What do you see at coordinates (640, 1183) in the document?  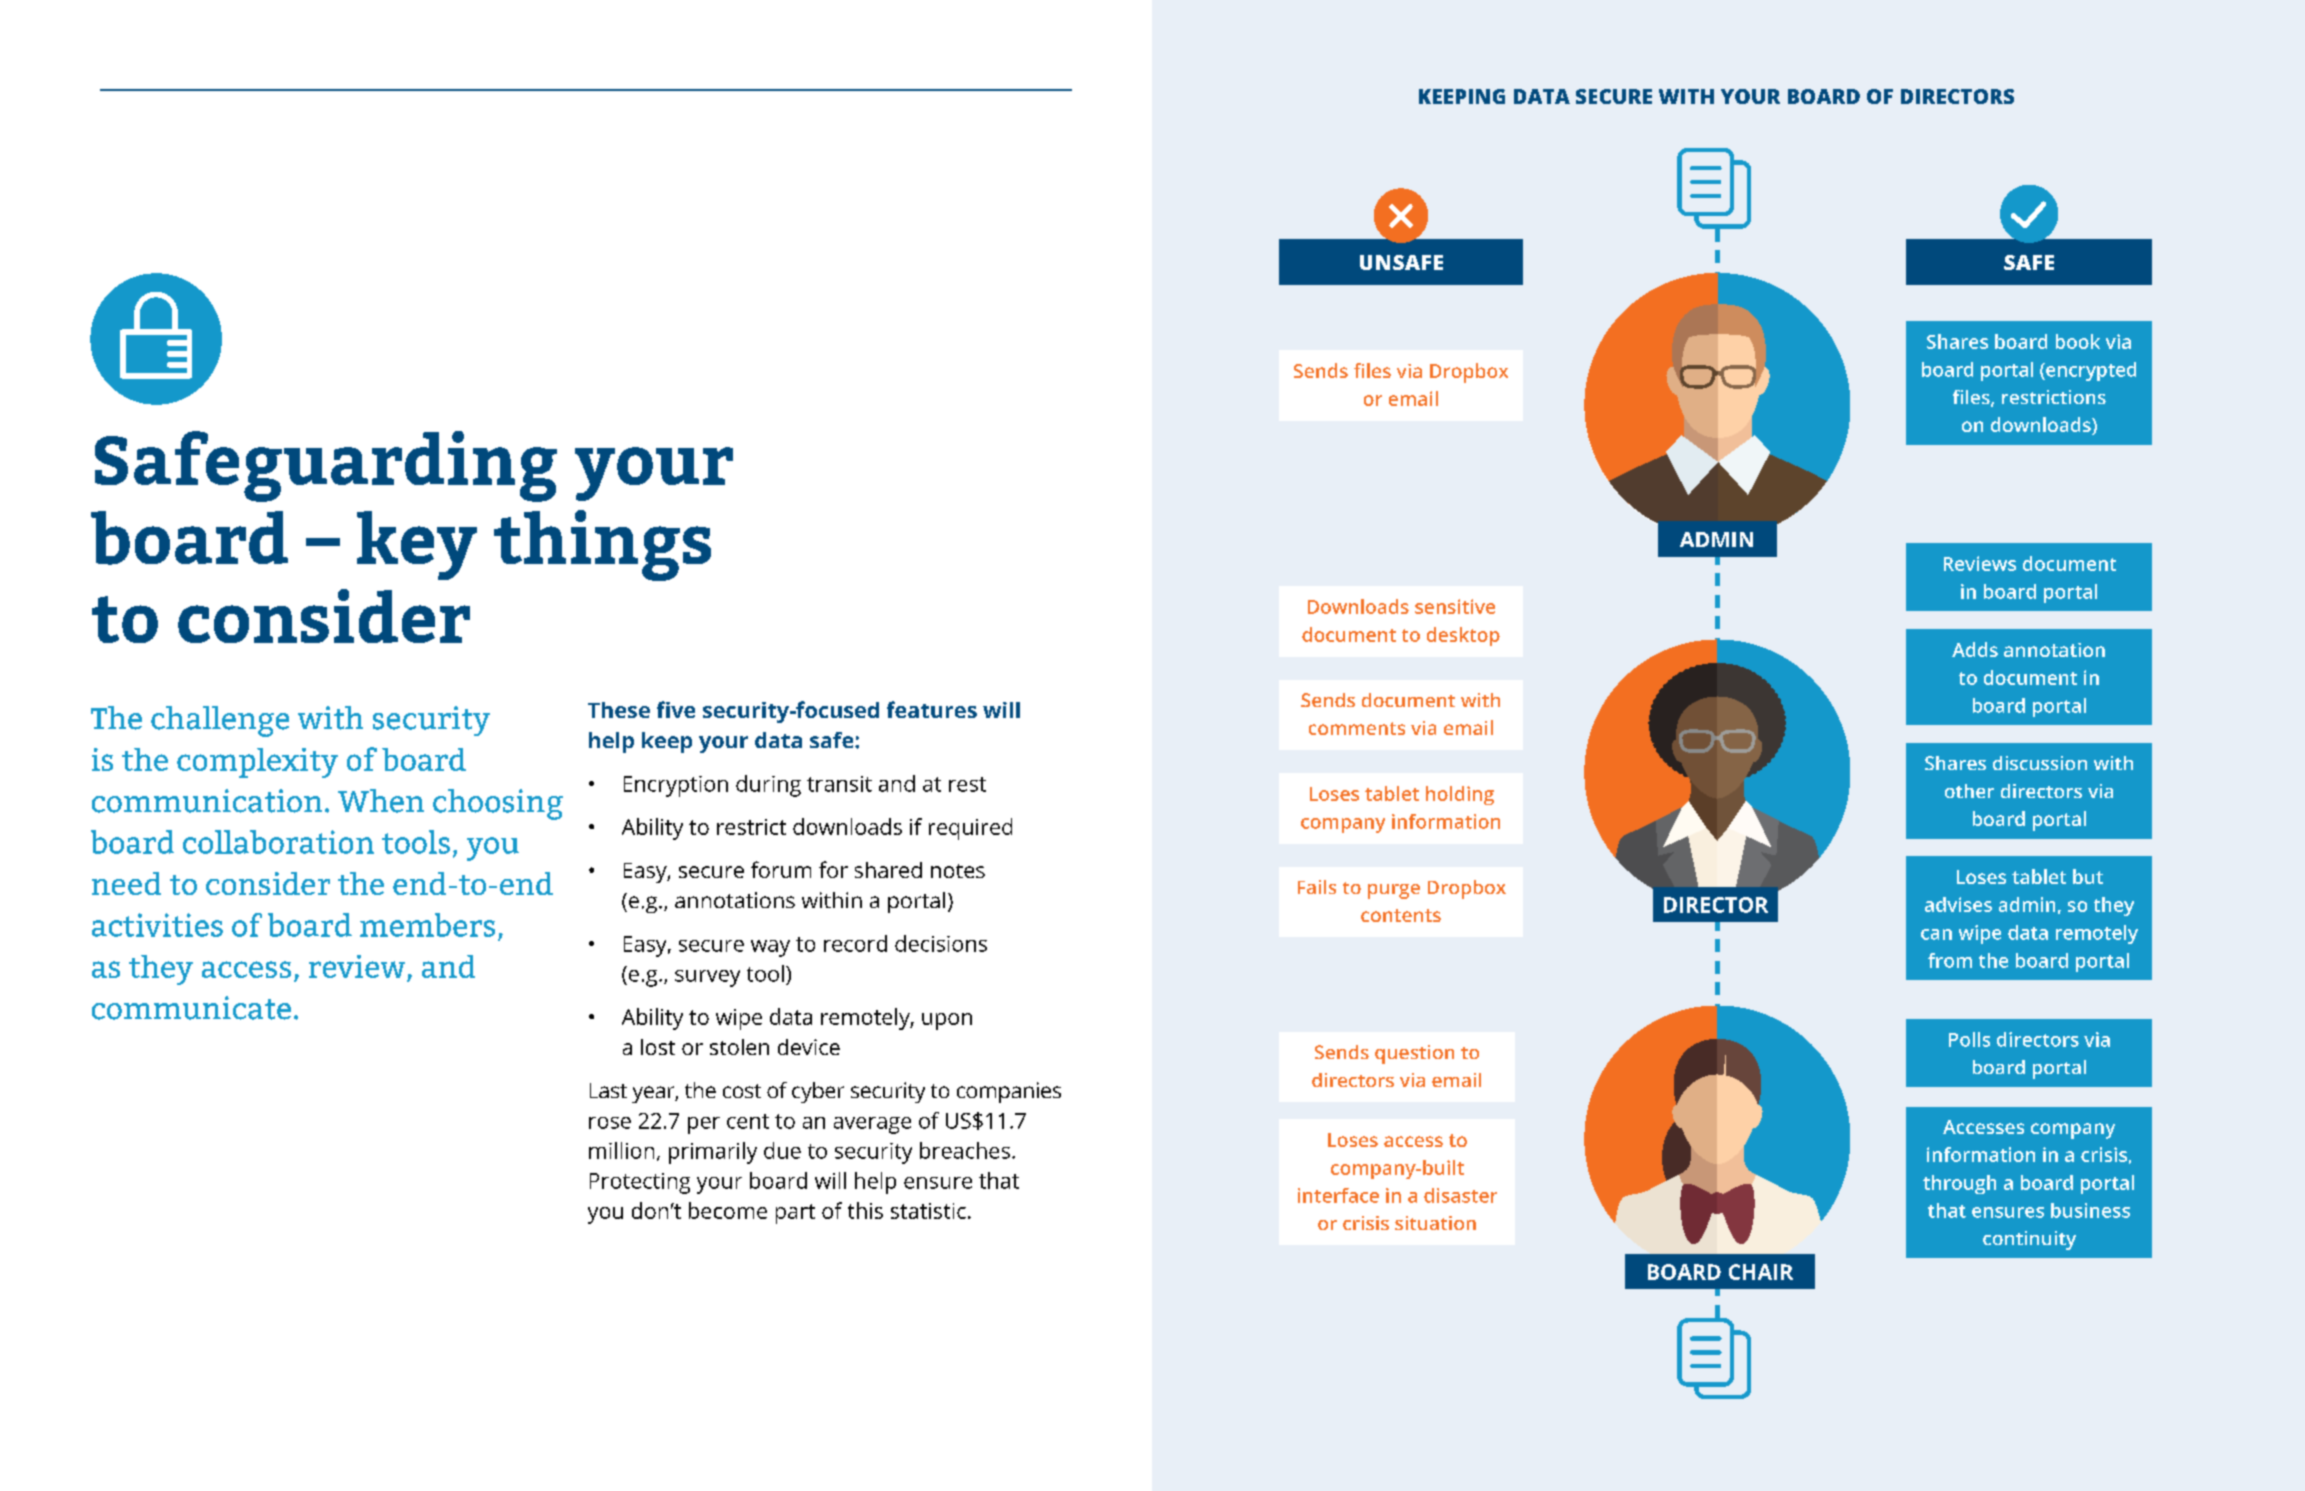 I see `Protecting` at bounding box center [640, 1183].
